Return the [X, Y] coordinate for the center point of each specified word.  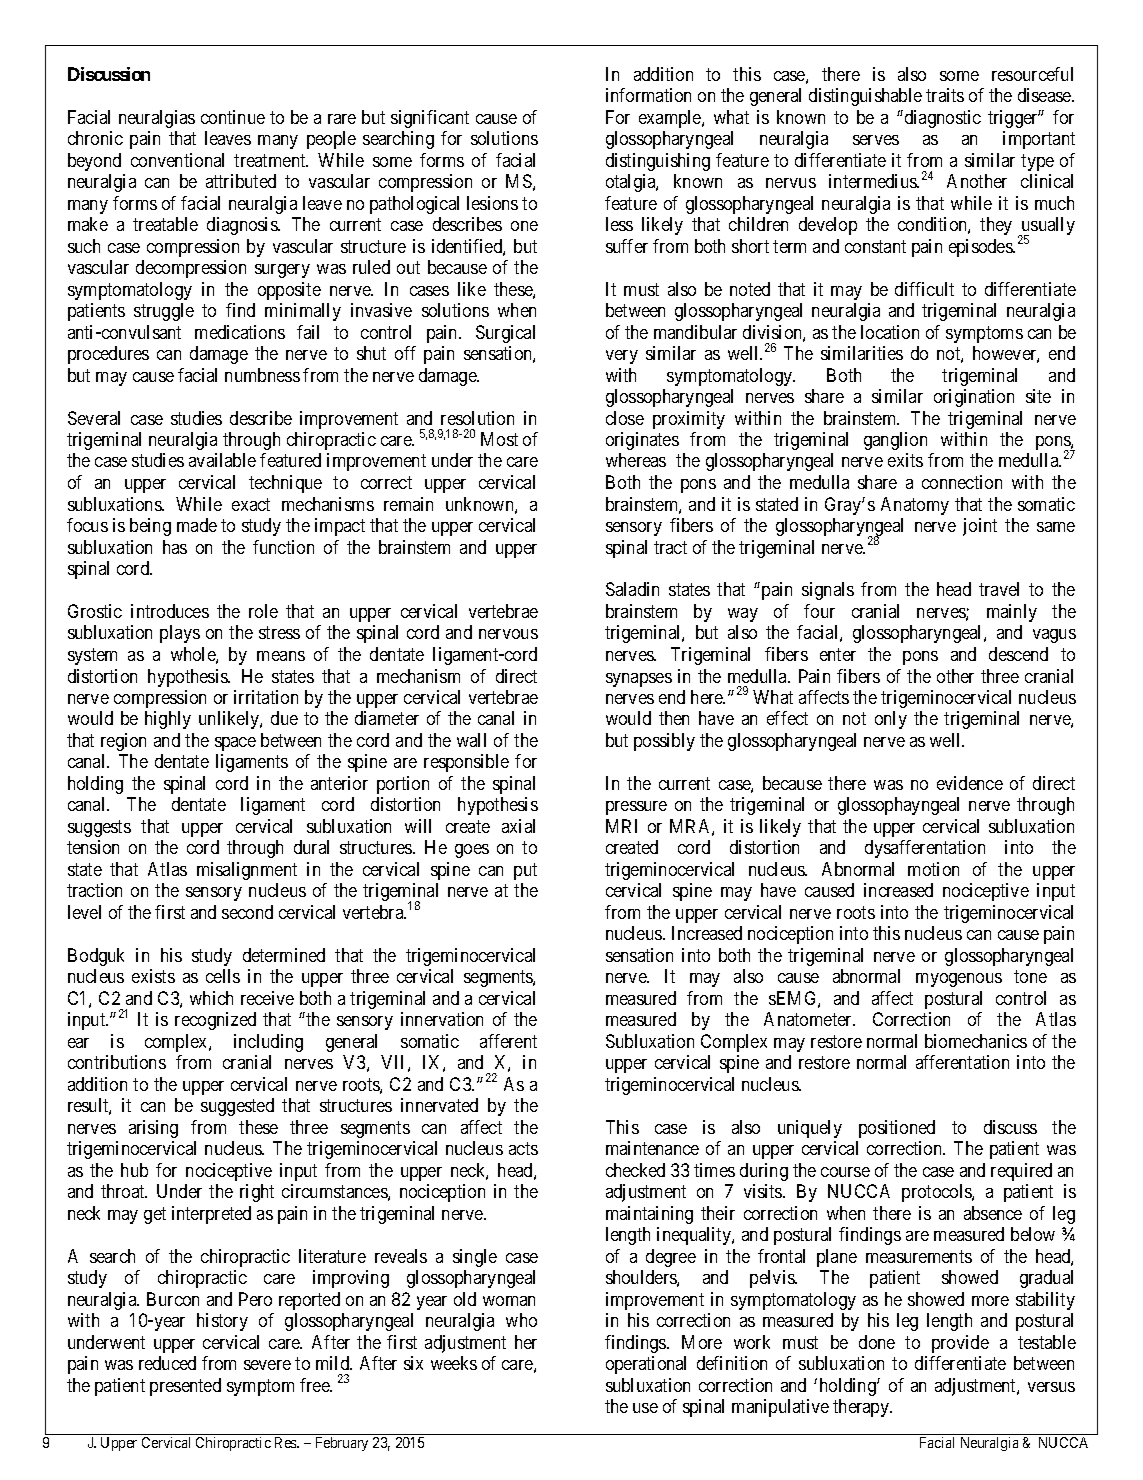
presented [185, 1387]
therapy [862, 1408]
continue [233, 117]
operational [646, 1365]
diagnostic [941, 119]
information [648, 95]
